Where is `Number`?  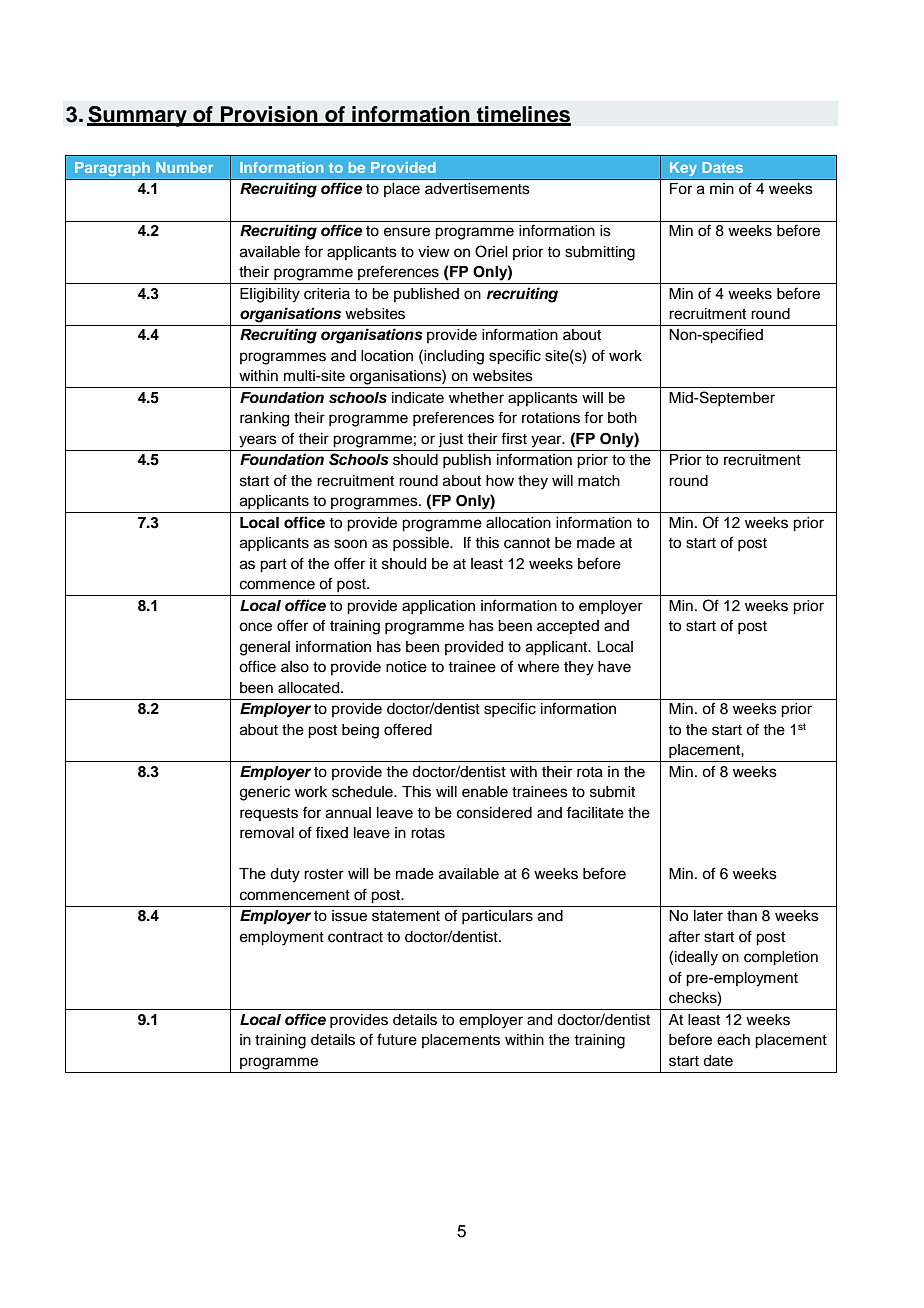
Number is located at coordinates (184, 167).
